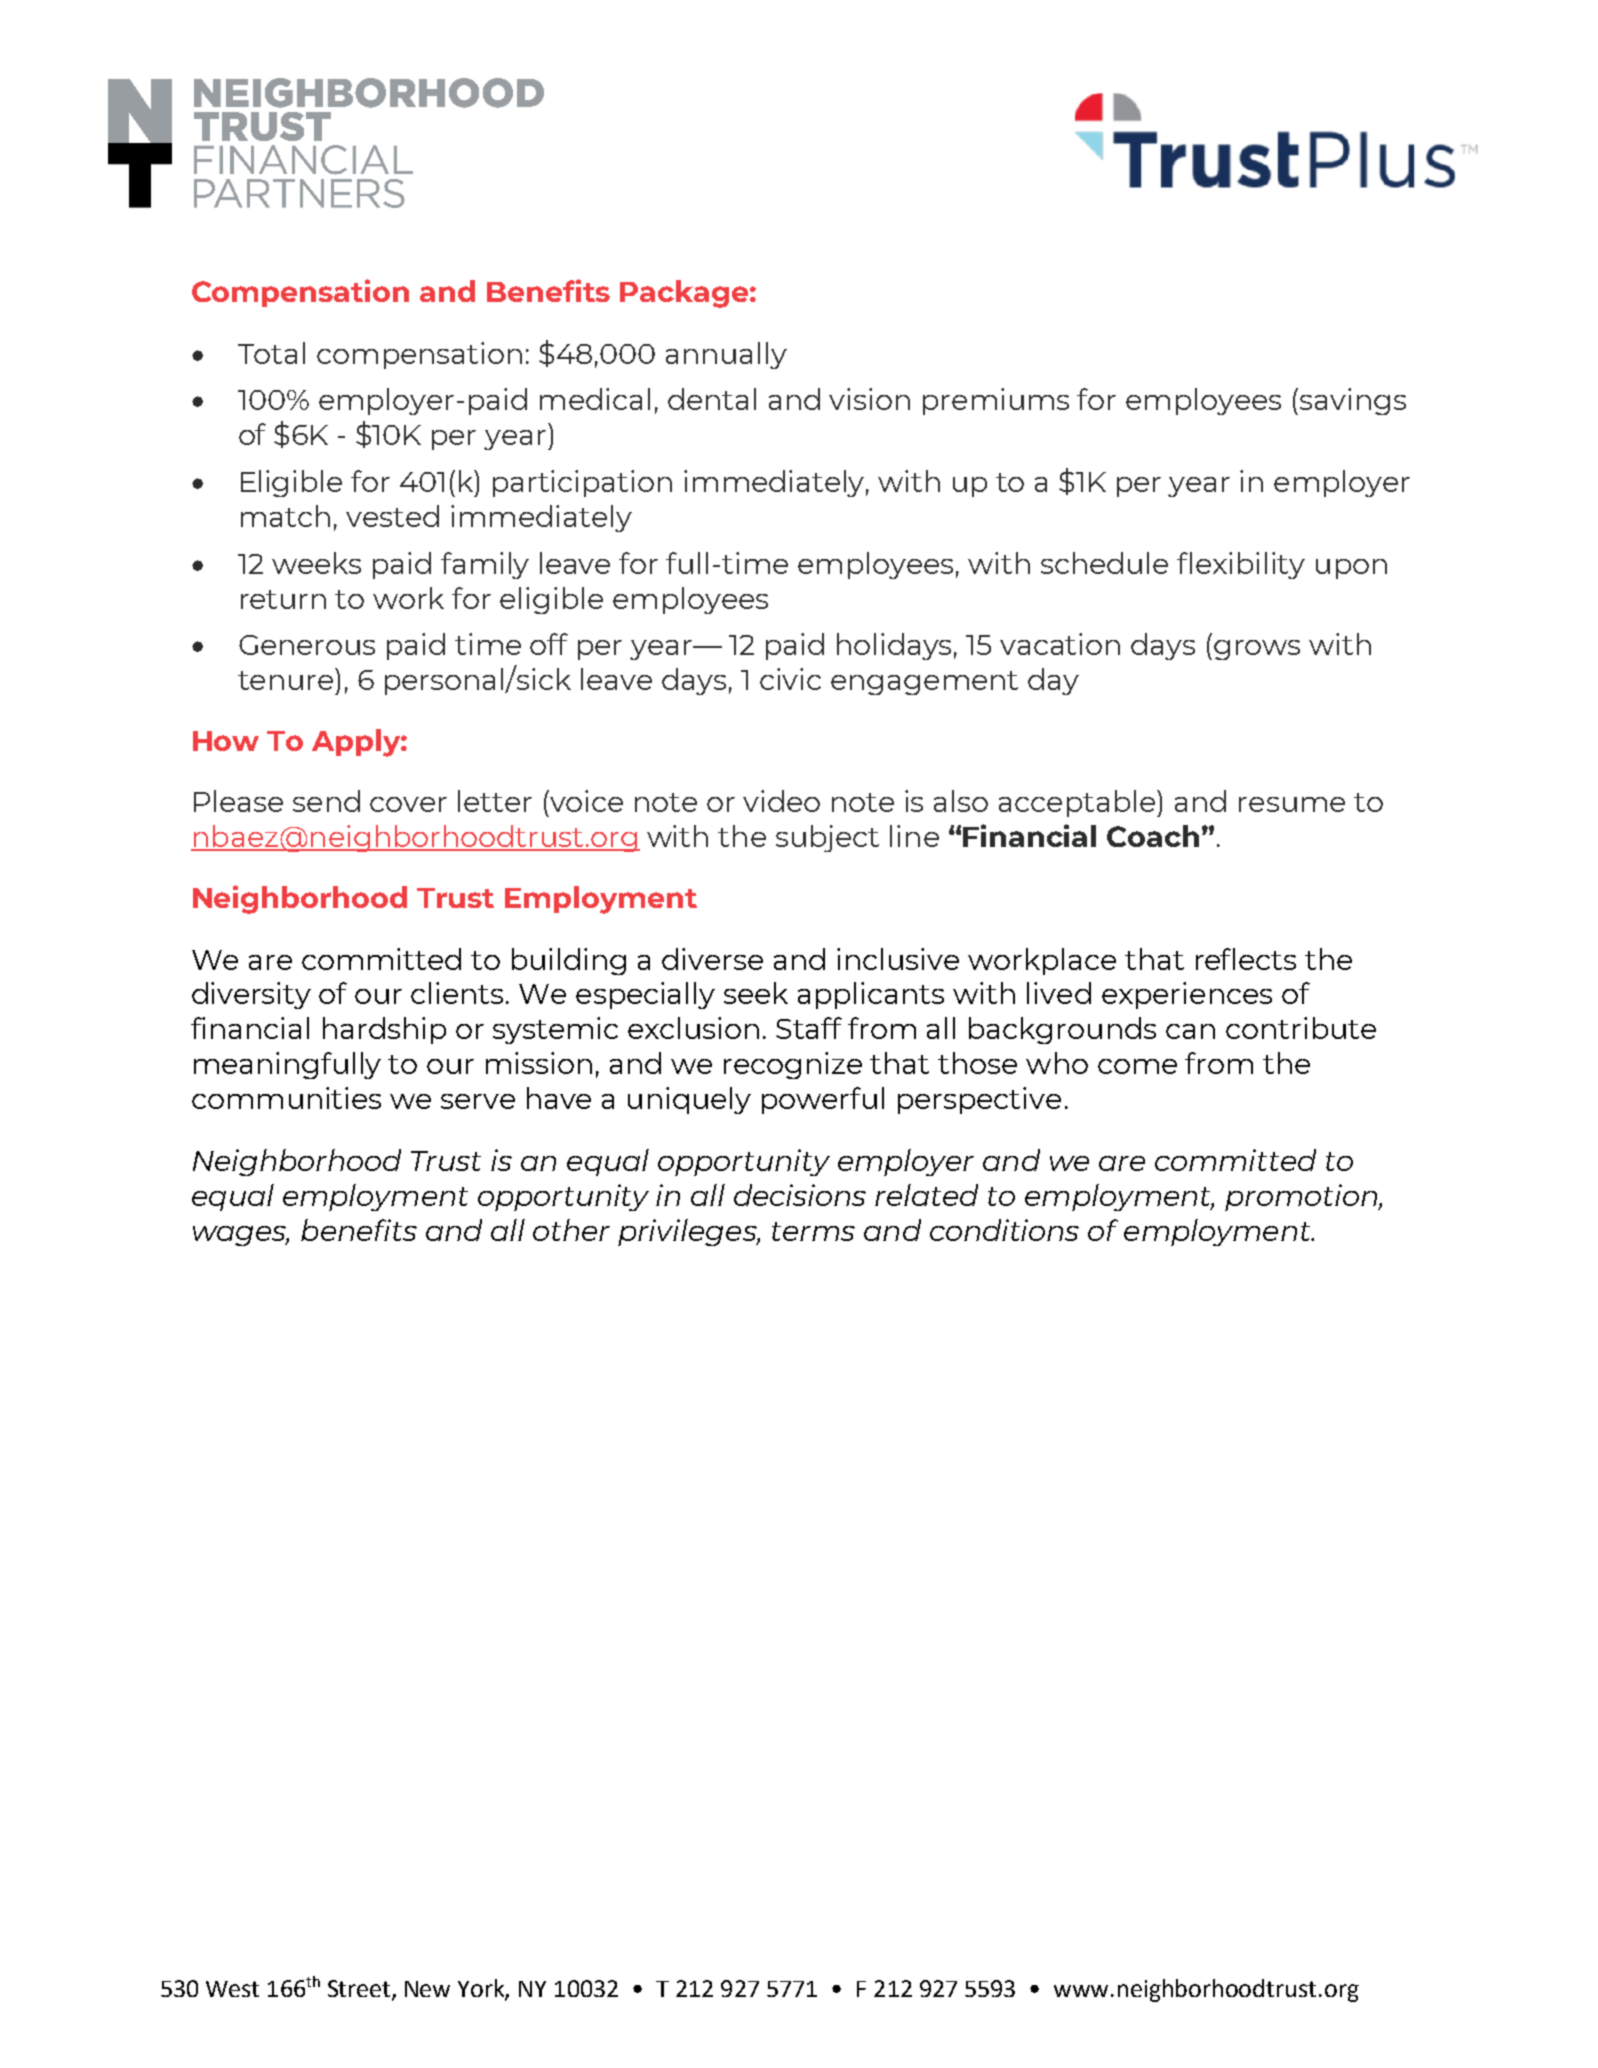 This screenshot has width=1598, height=2068. I want to click on savings, so click(1353, 401).
